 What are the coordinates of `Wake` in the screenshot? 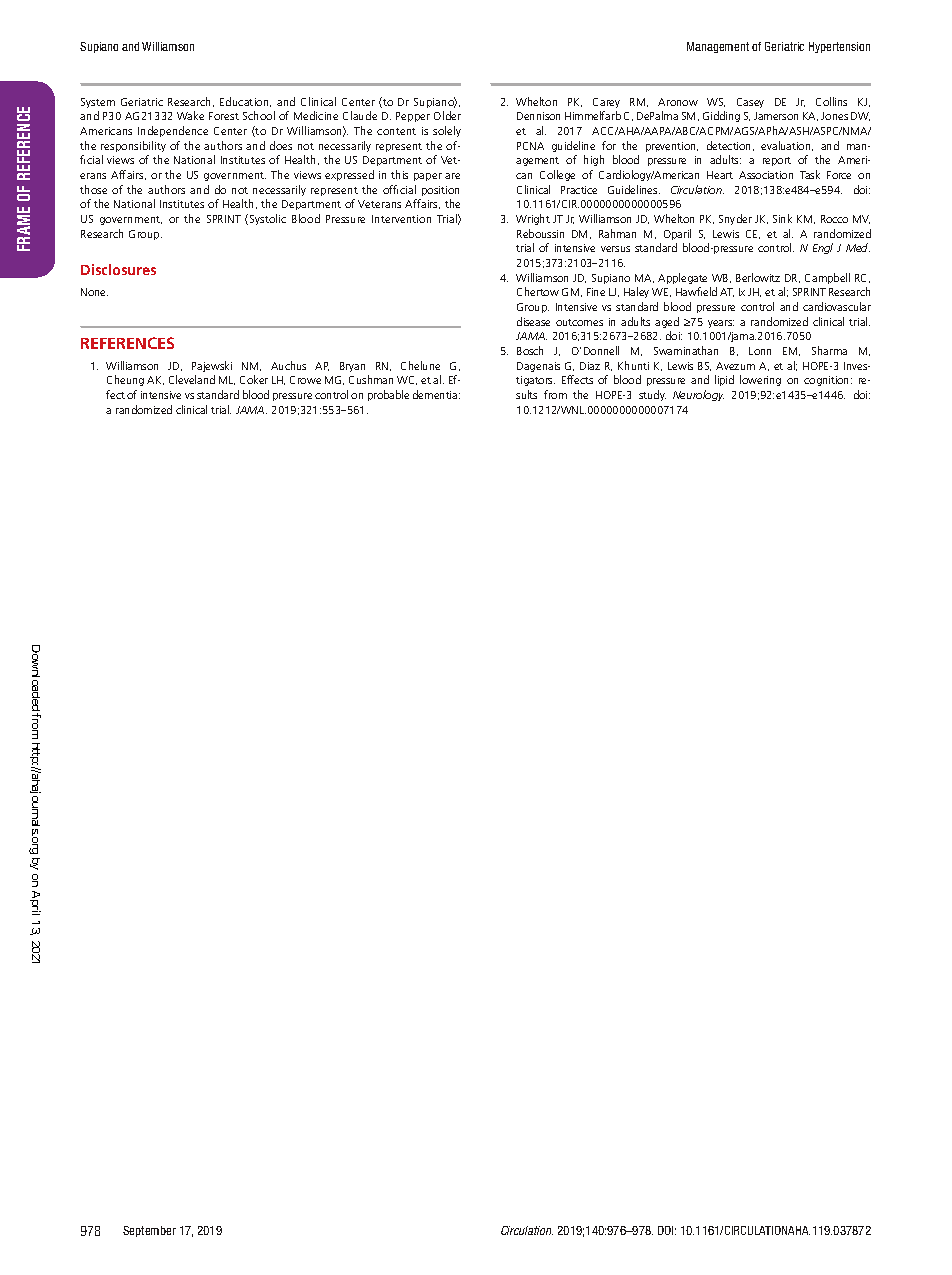 It's located at (190, 115).
